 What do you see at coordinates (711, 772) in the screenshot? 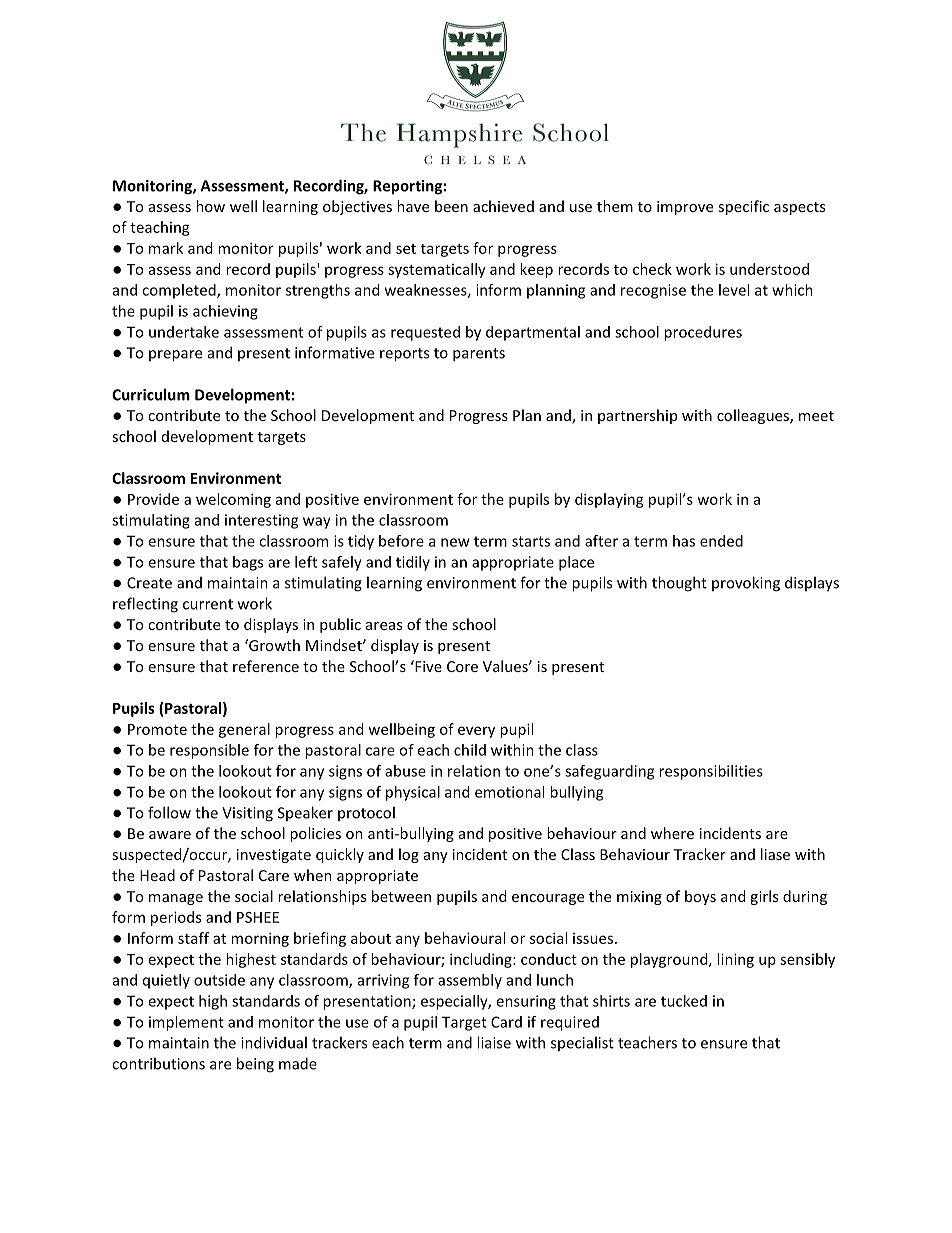
I see `responsibilities` at bounding box center [711, 772].
